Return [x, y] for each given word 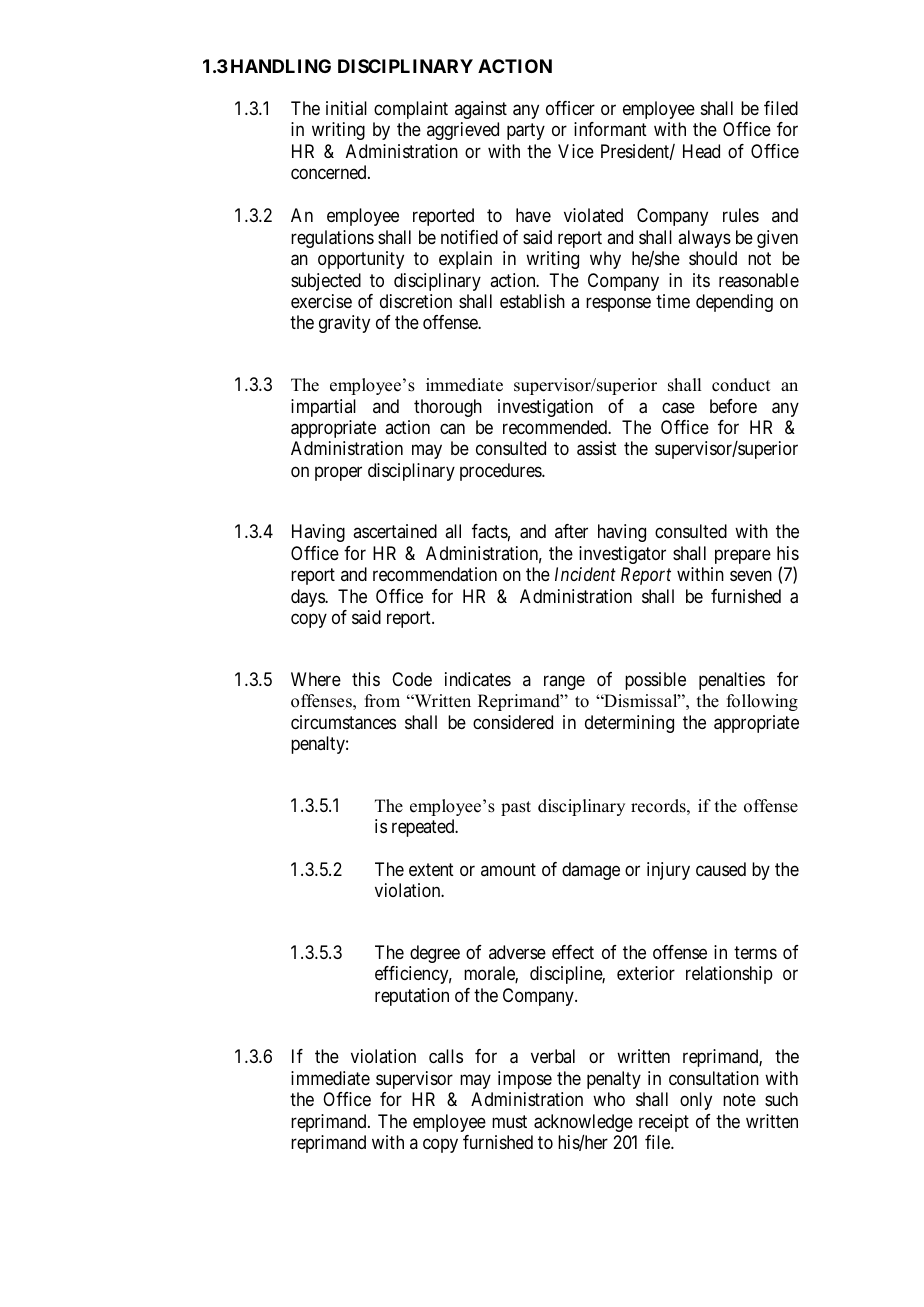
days [308, 598]
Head [701, 151]
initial [346, 108]
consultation [714, 1078]
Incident [585, 574]
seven [751, 576]
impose [525, 1080]
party [526, 132]
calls [446, 1056]
